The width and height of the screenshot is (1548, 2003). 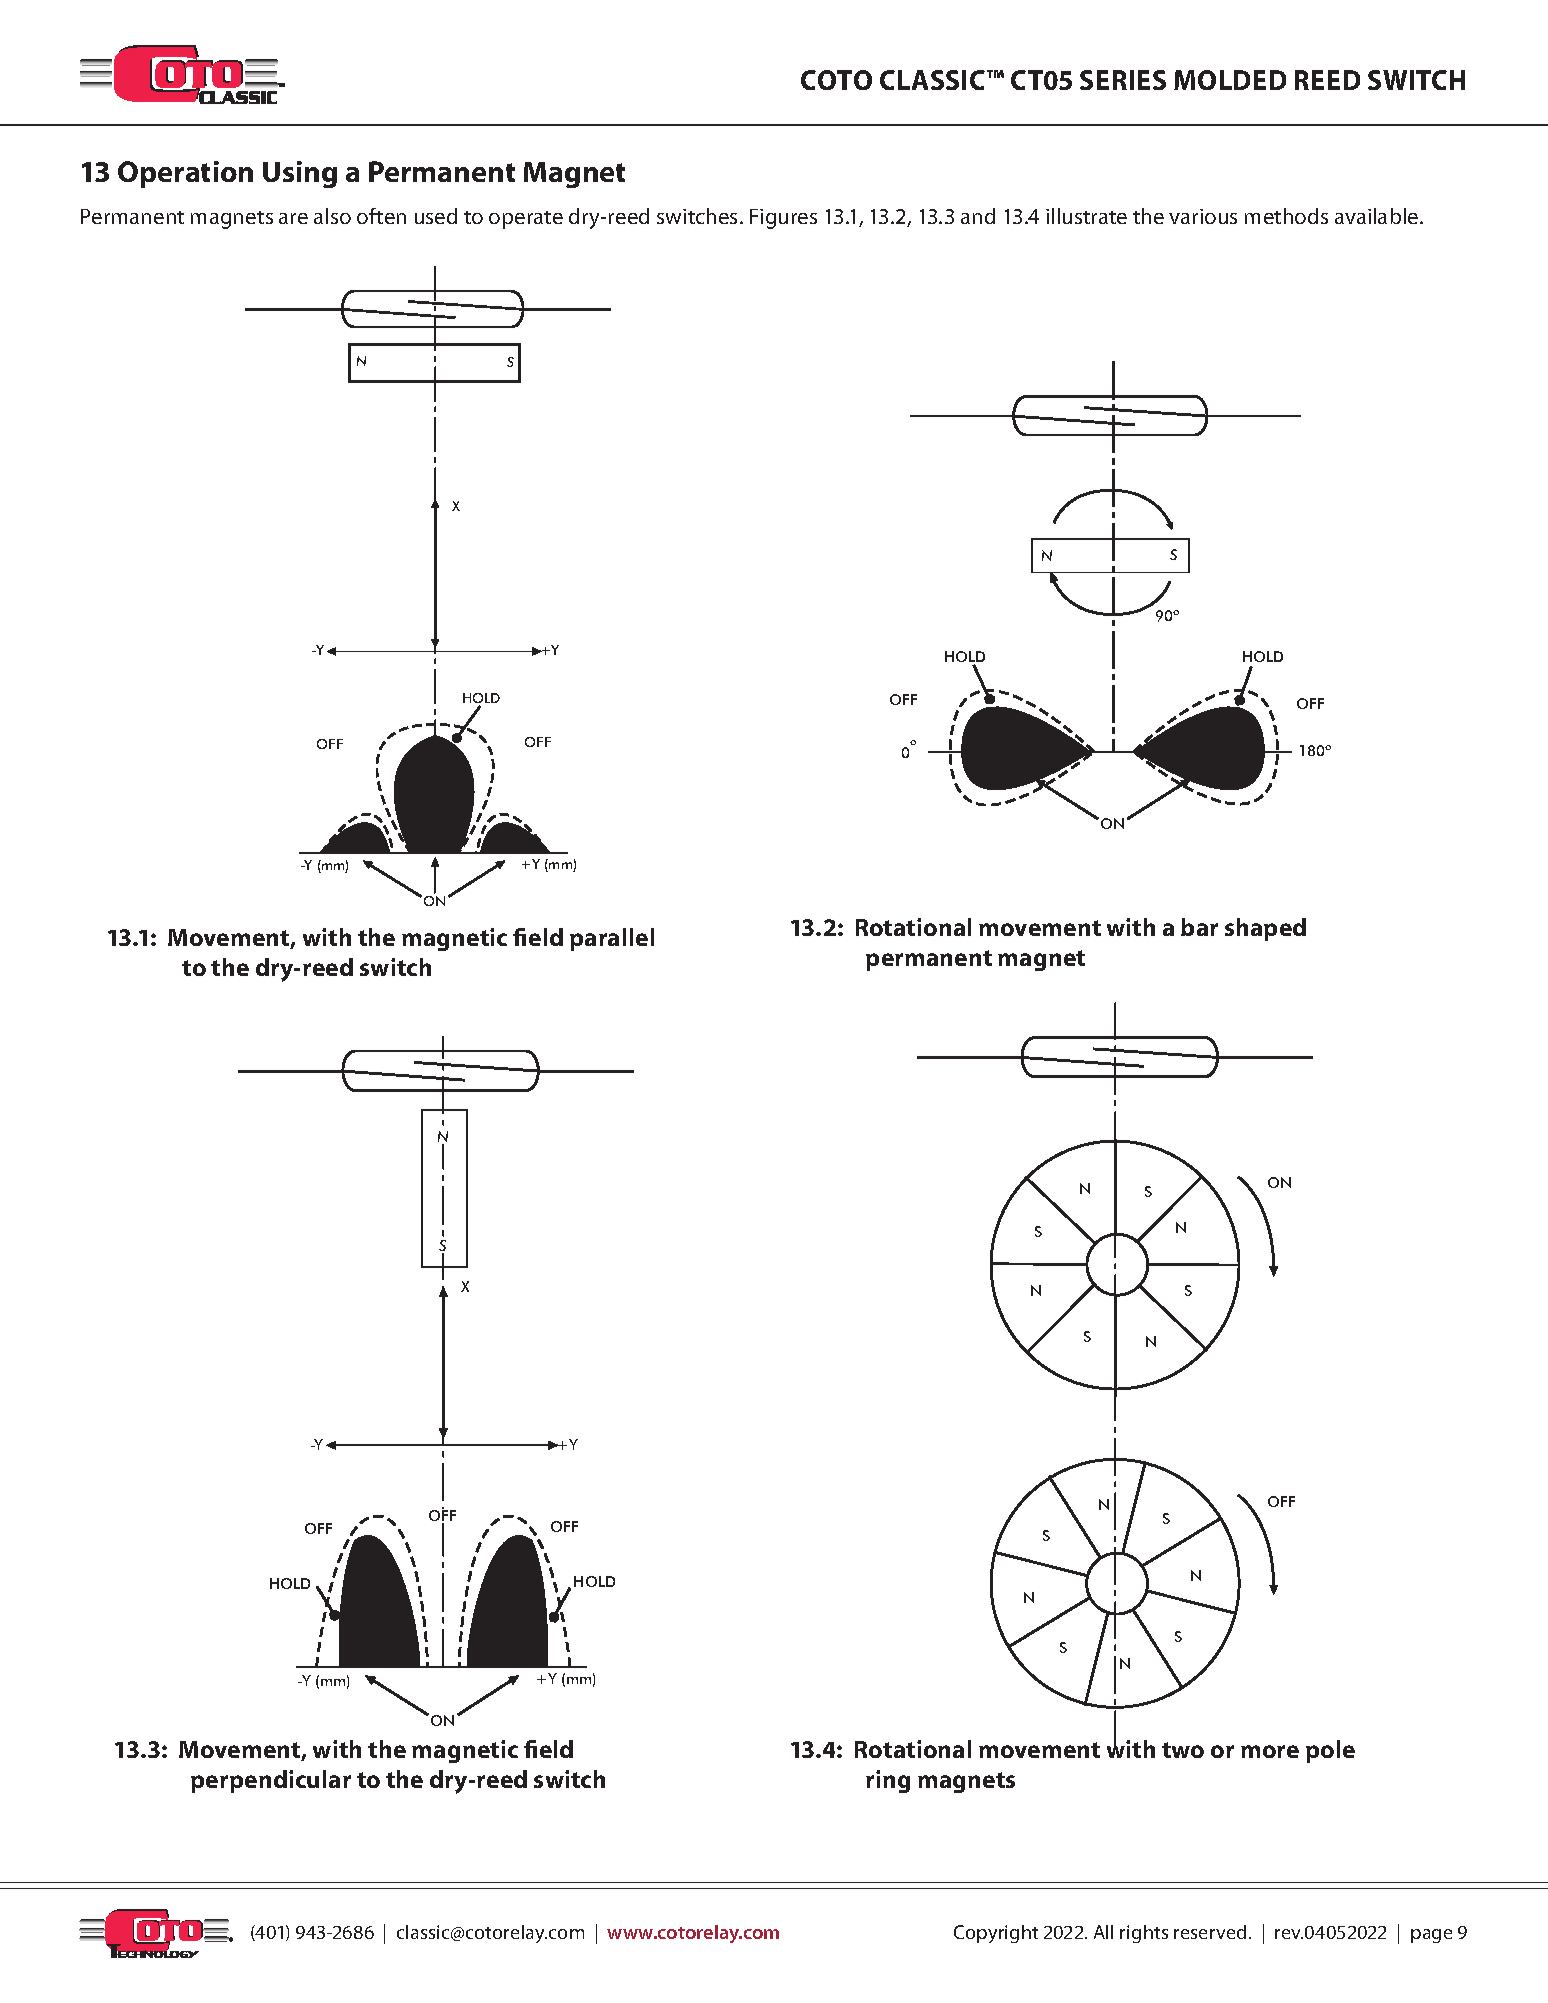 What do you see at coordinates (1144, 1934) in the screenshot?
I see `rights` at bounding box center [1144, 1934].
